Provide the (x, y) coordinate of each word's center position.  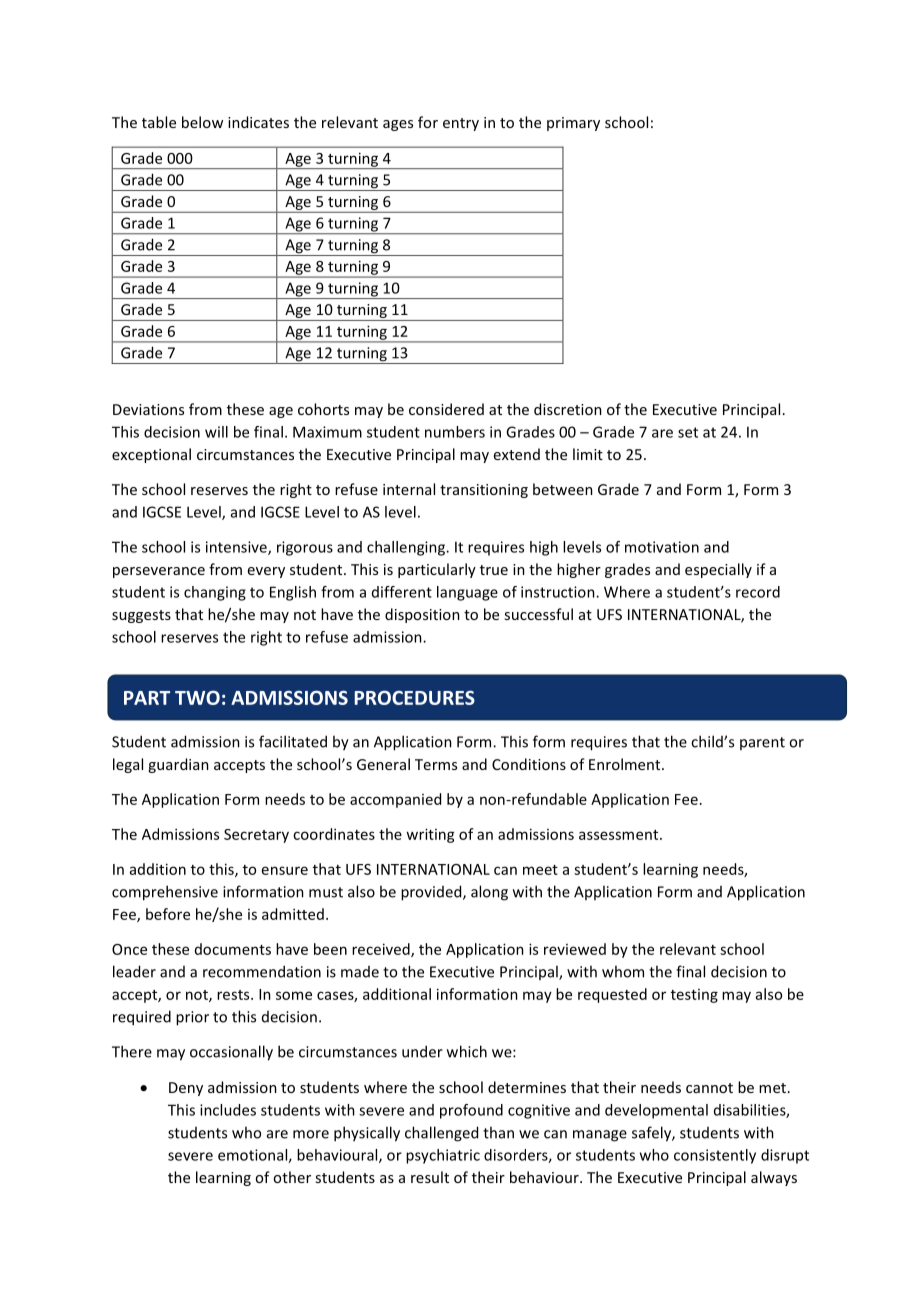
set (688, 432)
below (202, 122)
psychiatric (443, 1156)
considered (446, 409)
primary (573, 124)
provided (432, 893)
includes (228, 1110)
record (758, 592)
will (216, 432)
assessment (620, 835)
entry (461, 124)
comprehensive (165, 893)
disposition (422, 615)
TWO (197, 697)
